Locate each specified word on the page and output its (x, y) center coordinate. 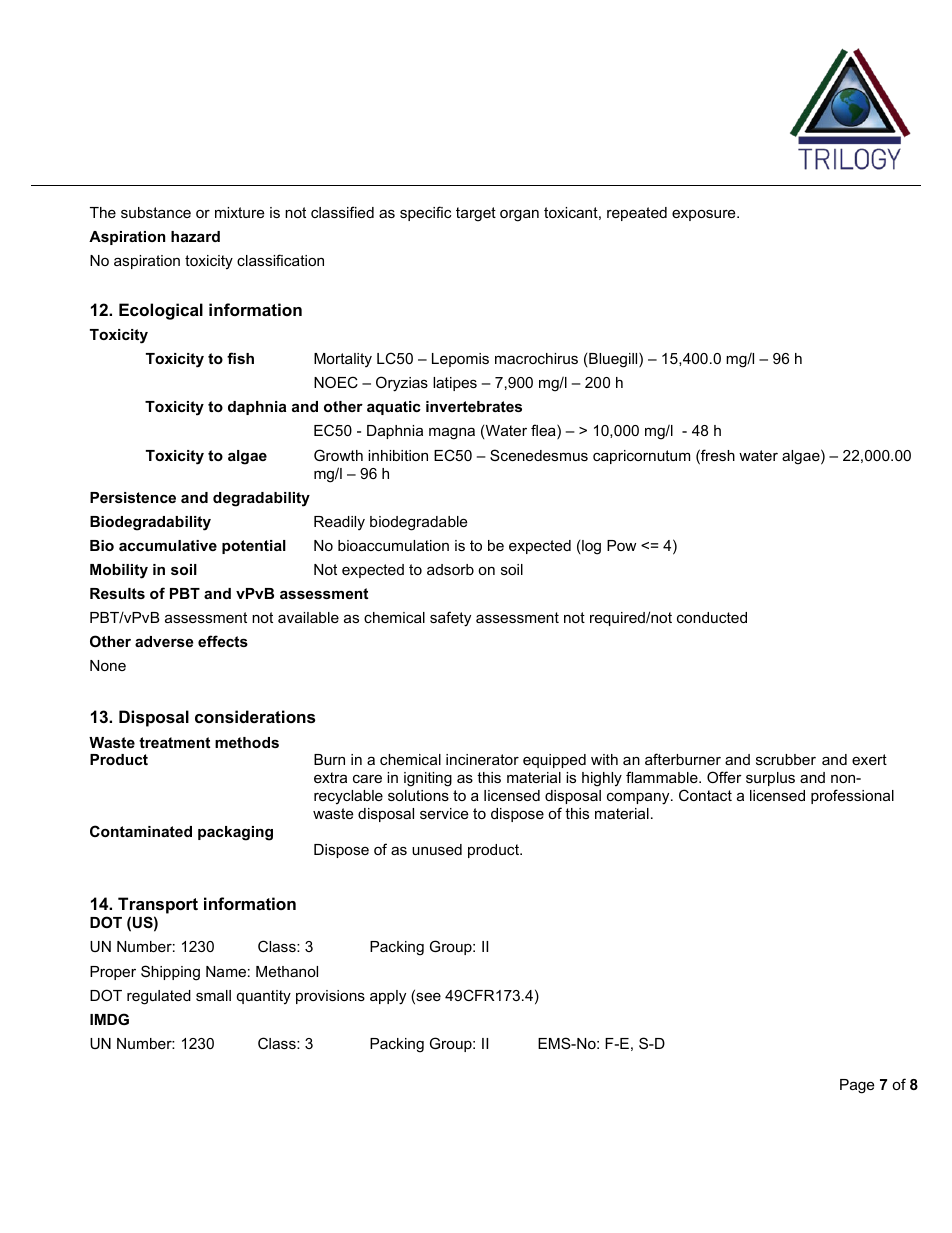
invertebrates (474, 406)
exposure (705, 215)
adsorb (450, 569)
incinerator (482, 759)
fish (240, 358)
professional (852, 796)
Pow (621, 545)
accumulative (168, 545)
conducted (712, 617)
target (476, 214)
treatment (174, 742)
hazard (195, 236)
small (213, 995)
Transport (158, 905)
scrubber (786, 759)
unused (437, 849)
